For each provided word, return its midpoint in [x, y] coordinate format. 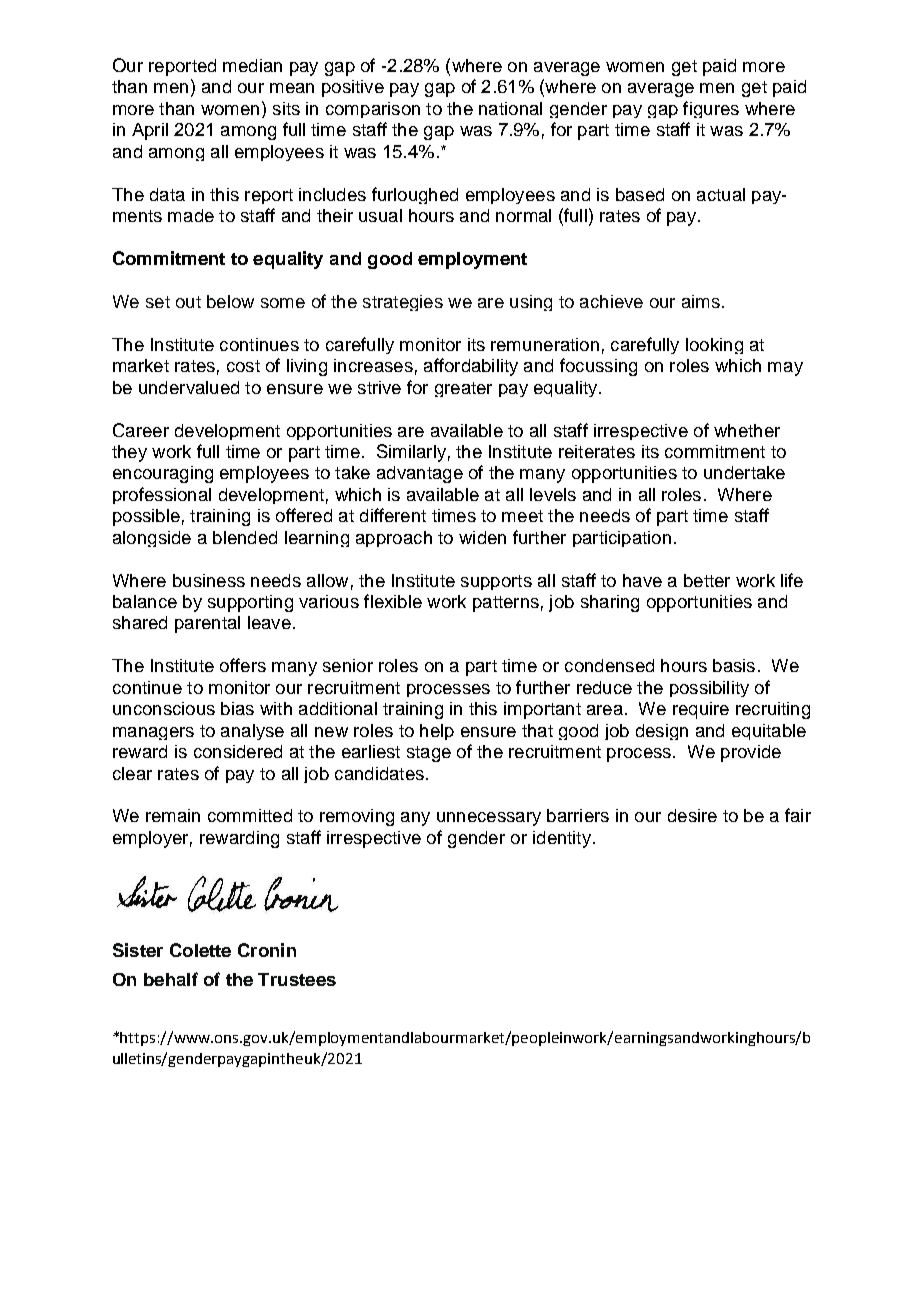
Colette [200, 950]
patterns [506, 604]
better [707, 580]
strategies [403, 303]
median [252, 65]
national [510, 108]
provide [751, 753]
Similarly [411, 453]
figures [711, 109]
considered [238, 751]
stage [429, 754]
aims [701, 301]
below [230, 301]
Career [141, 430]
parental [207, 624]
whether [747, 430]
